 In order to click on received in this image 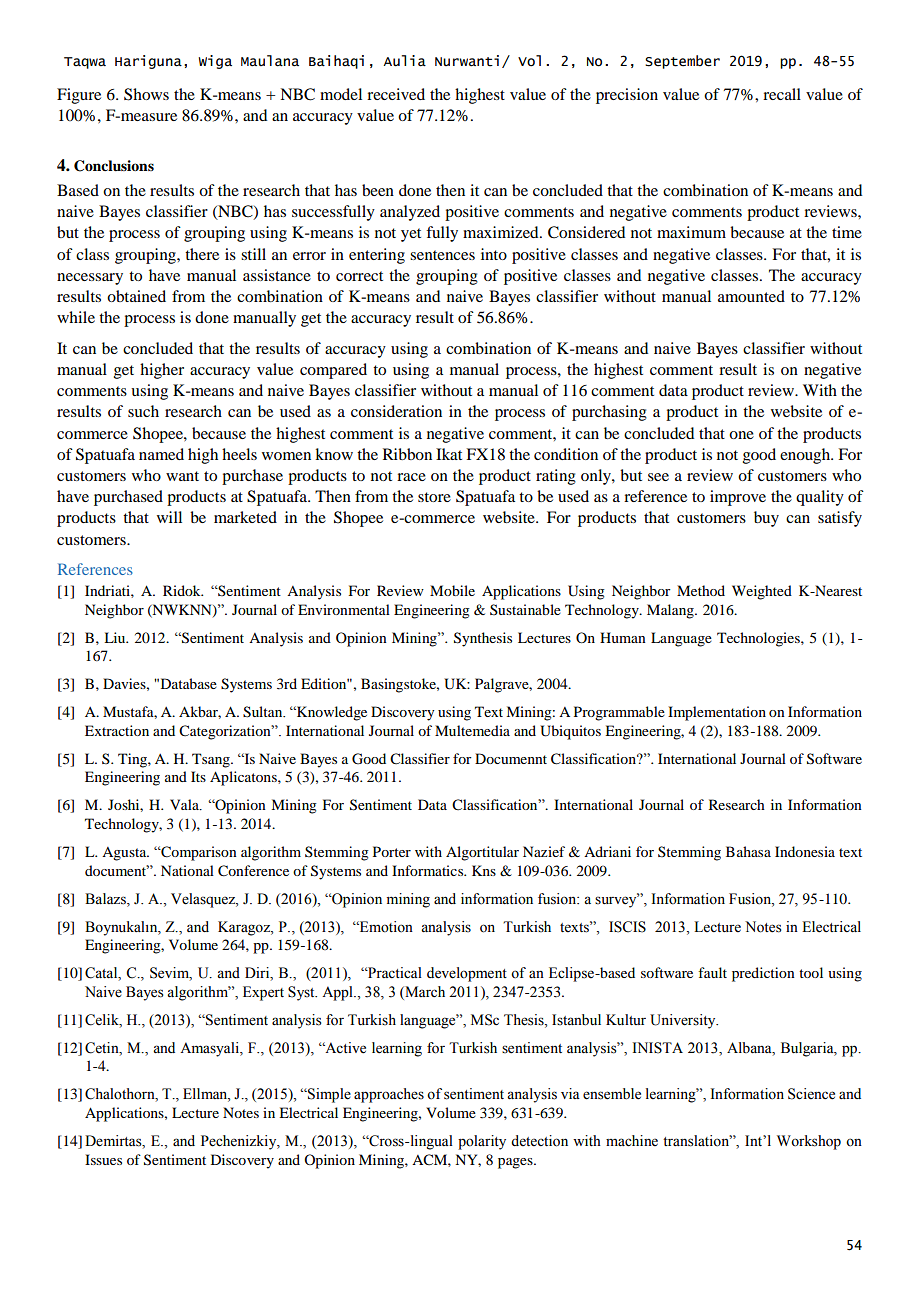, I will do `click(396, 94)`.
